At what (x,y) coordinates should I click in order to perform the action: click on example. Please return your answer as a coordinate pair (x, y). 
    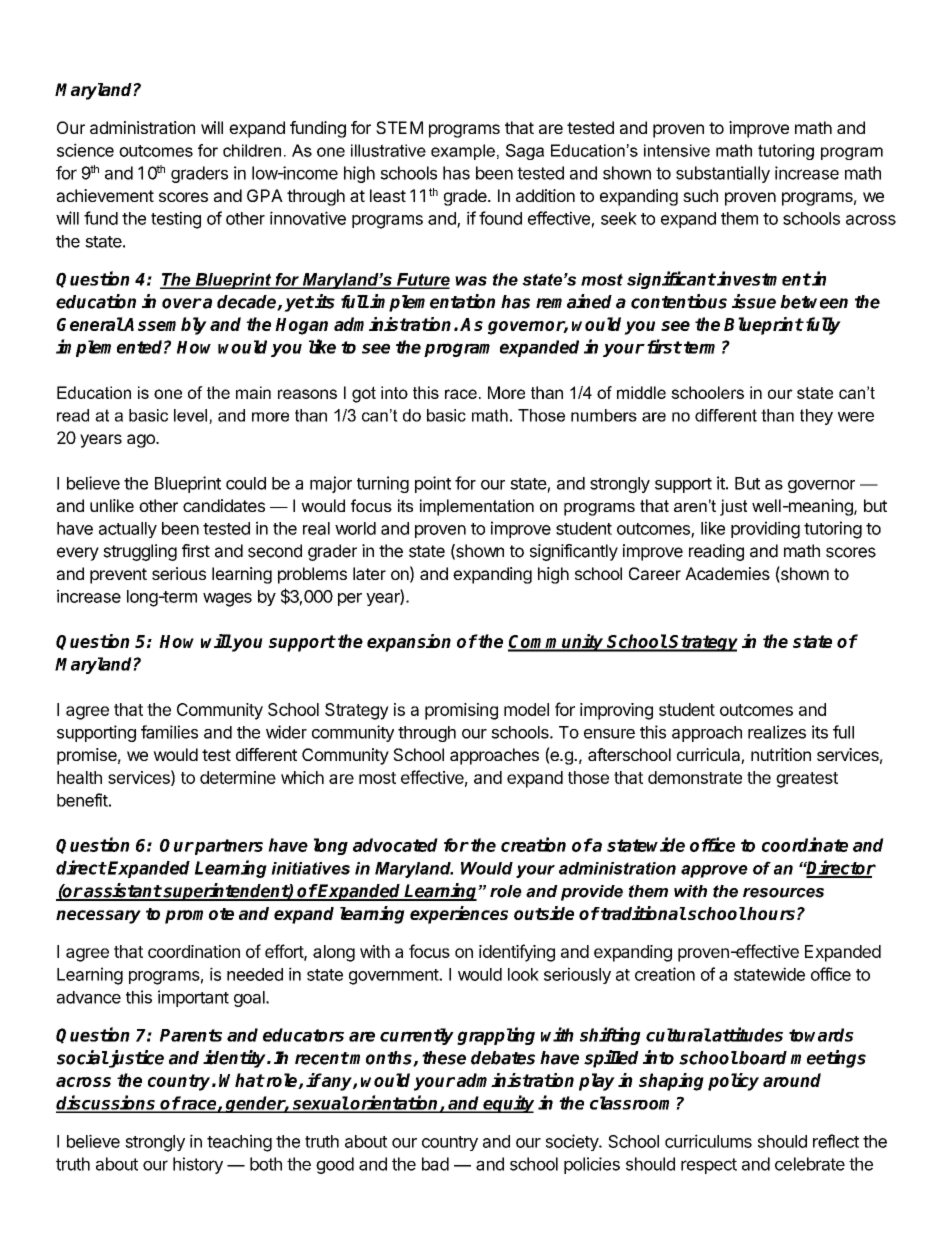
    Looking at the image, I should click on (463, 152).
